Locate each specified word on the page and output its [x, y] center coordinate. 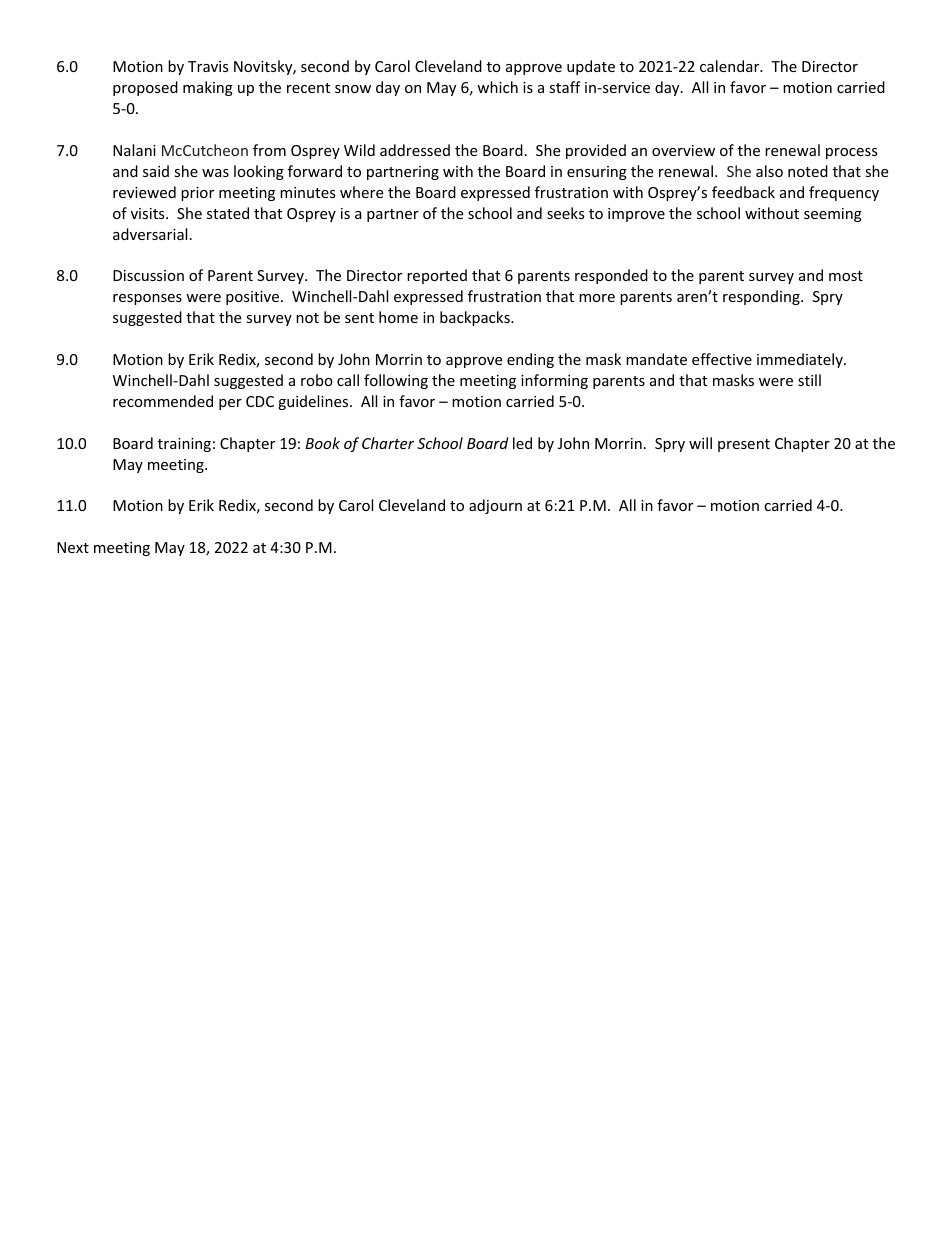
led [522, 443]
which [497, 87]
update [591, 67]
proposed [145, 88]
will [700, 443]
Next [73, 547]
